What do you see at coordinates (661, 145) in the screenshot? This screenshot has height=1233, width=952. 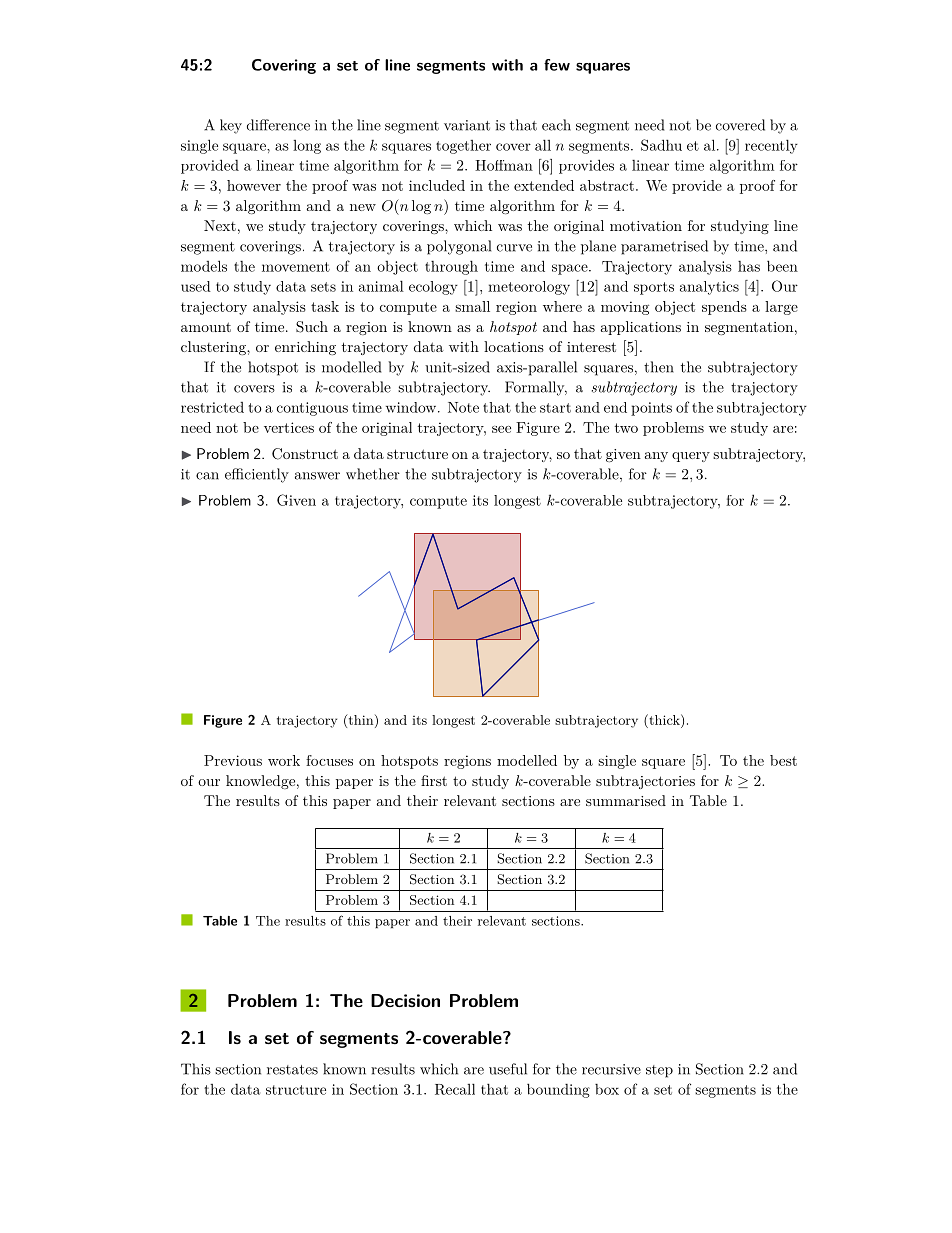 I see `Sadhu` at bounding box center [661, 145].
